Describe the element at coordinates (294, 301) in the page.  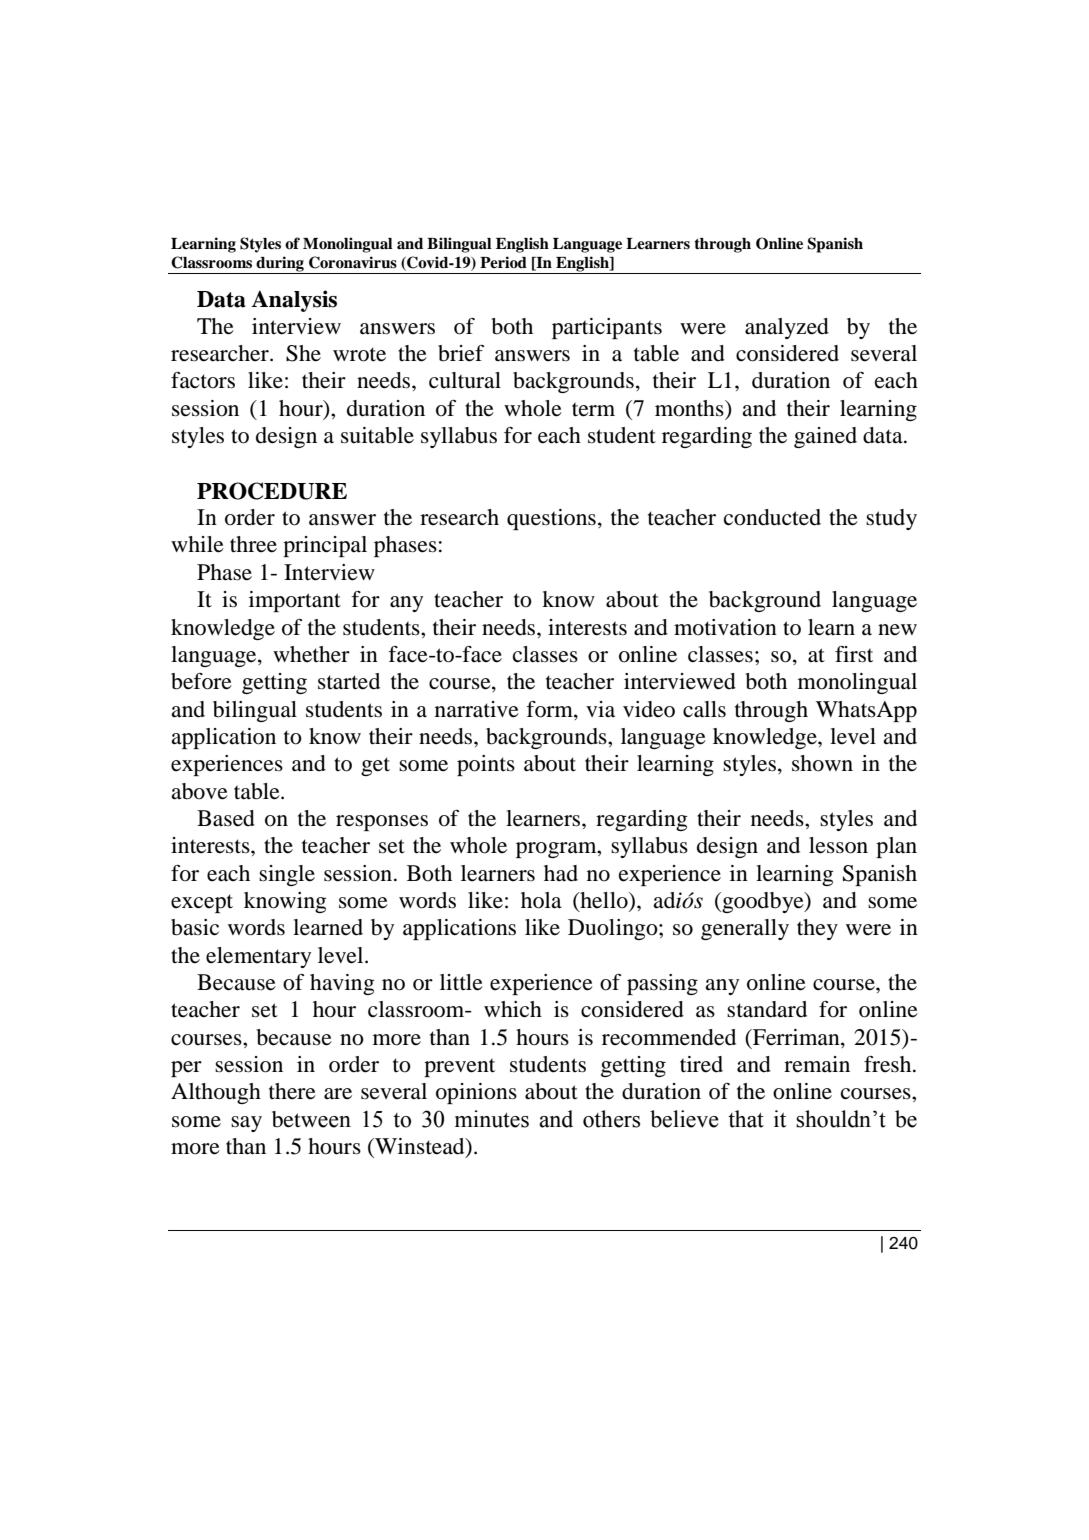
I see `Analysis` at that location.
